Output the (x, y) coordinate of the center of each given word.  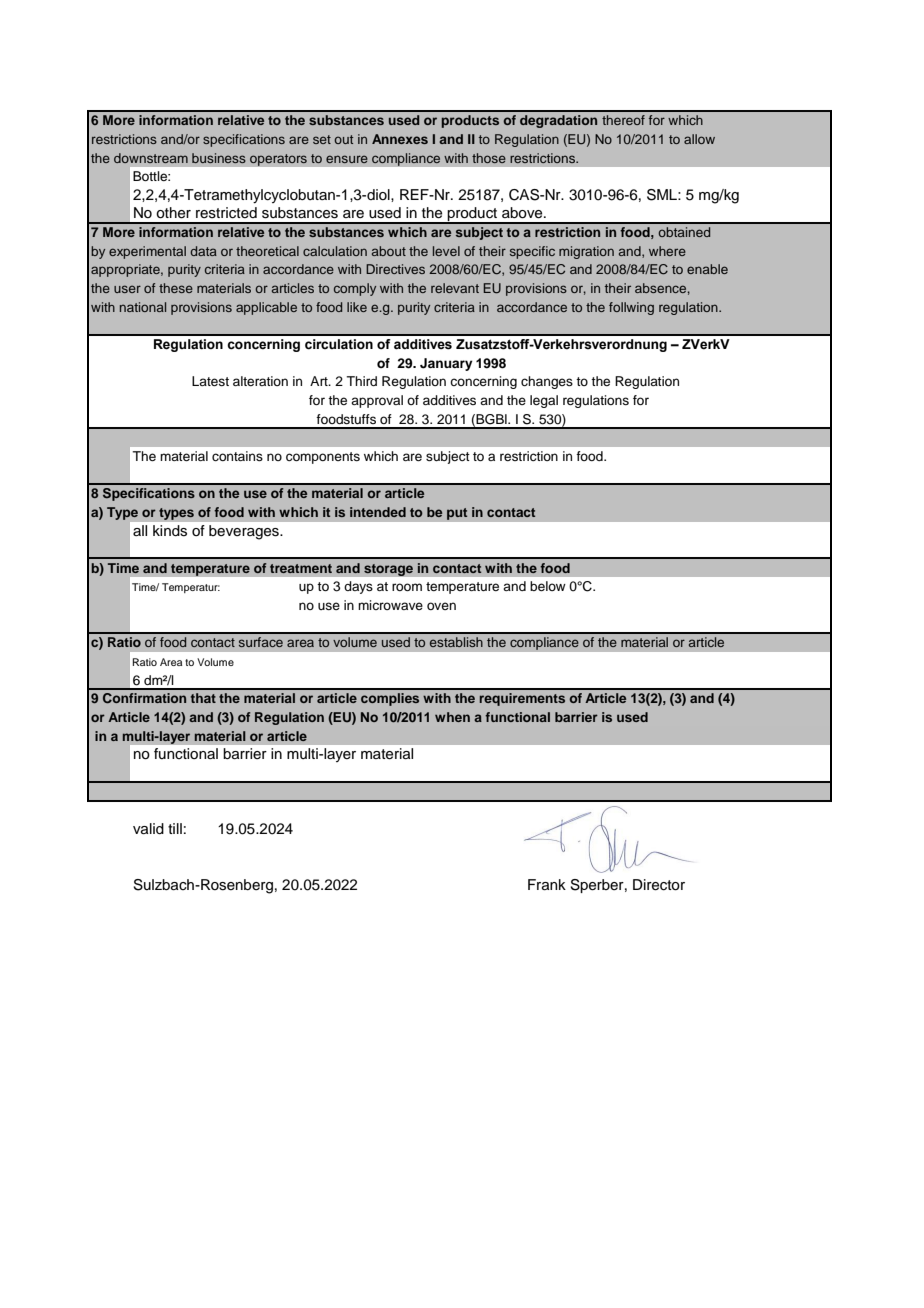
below (548, 586)
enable (707, 269)
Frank (547, 884)
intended (378, 512)
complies (390, 699)
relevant (455, 288)
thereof (623, 120)
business (219, 158)
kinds (170, 530)
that (203, 698)
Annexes (400, 139)
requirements (522, 699)
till (175, 828)
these (176, 288)
